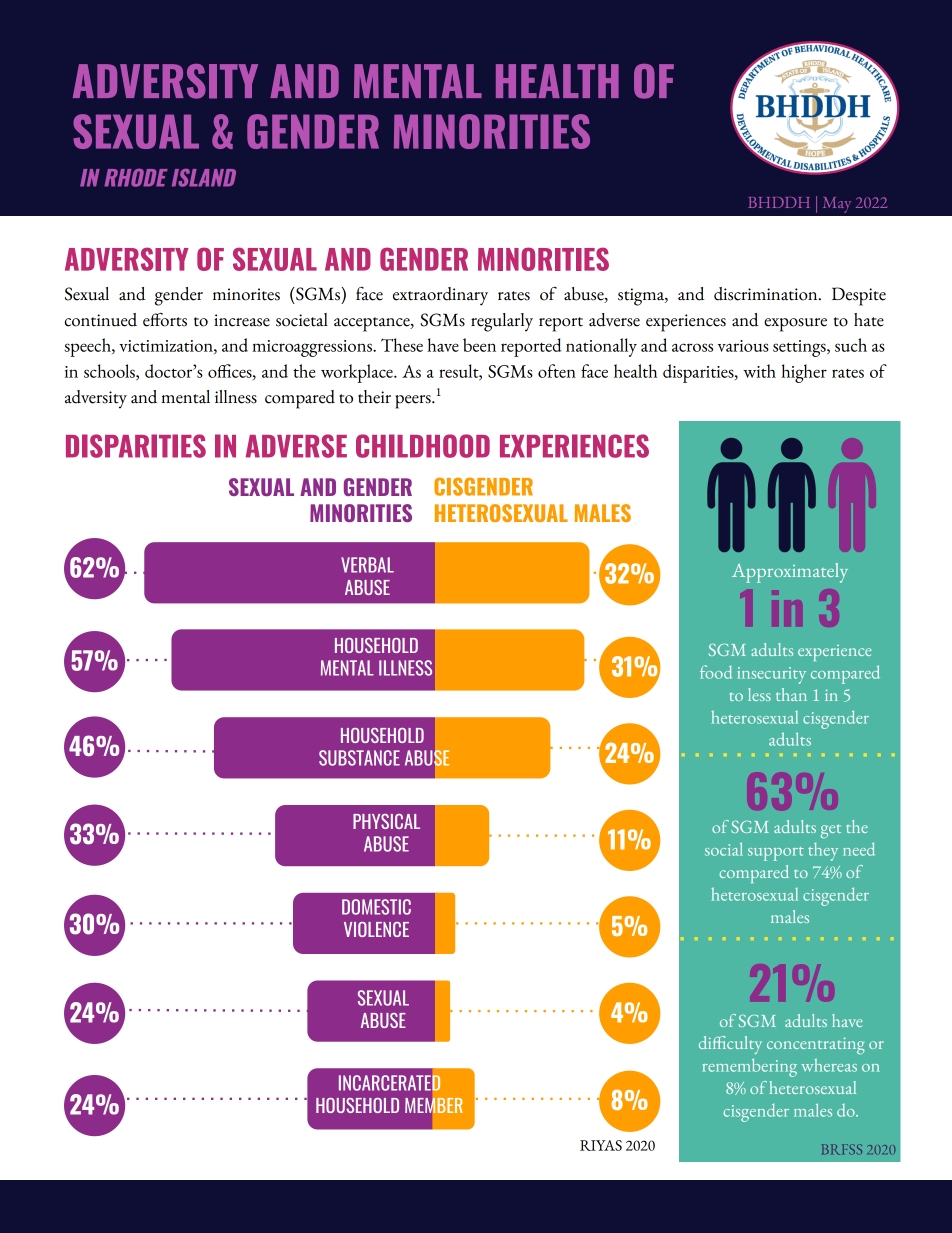  What do you see at coordinates (759, 371) in the image?
I see `with` at bounding box center [759, 371].
